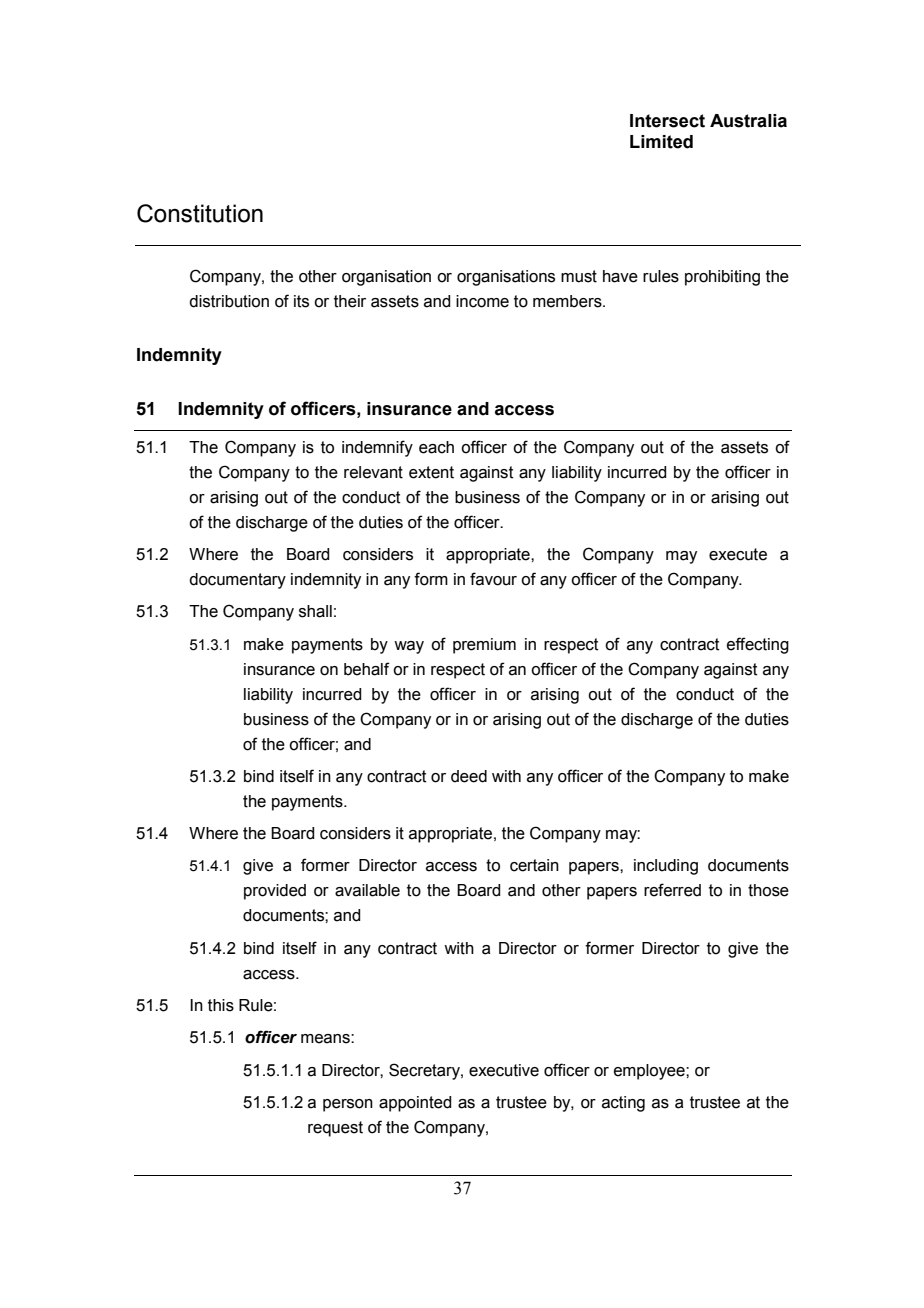 This document has width=924, height=1308. Describe the element at coordinates (666, 867) in the document. I see `including` at that location.
